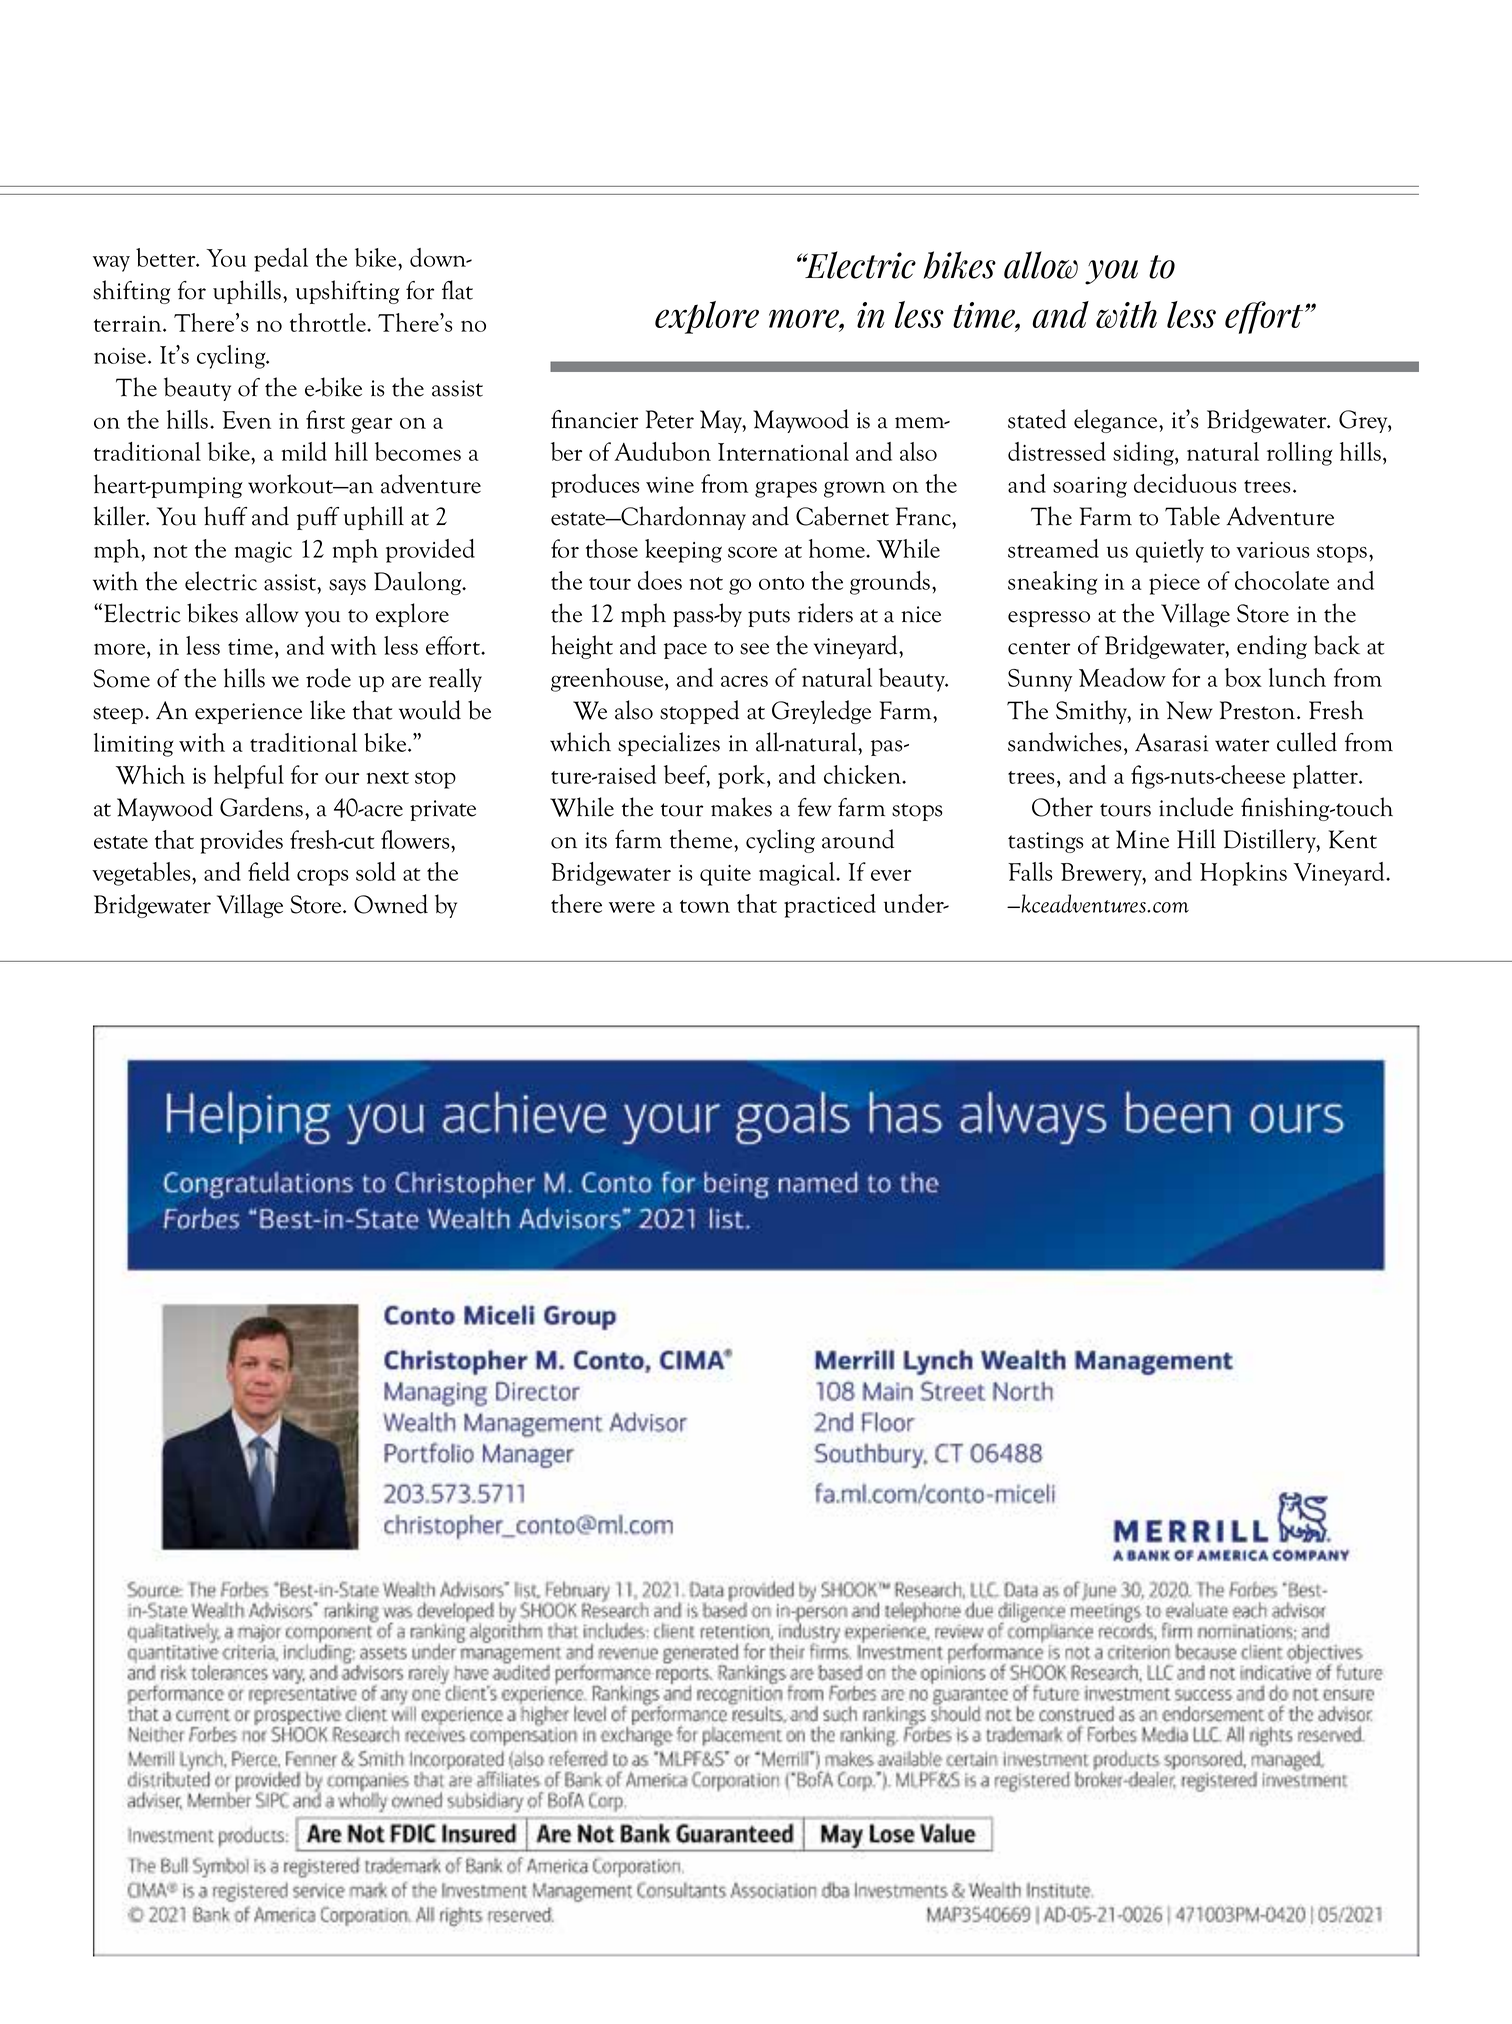 This document has height=2024, width=1512. I want to click on distressed, so click(1057, 451).
